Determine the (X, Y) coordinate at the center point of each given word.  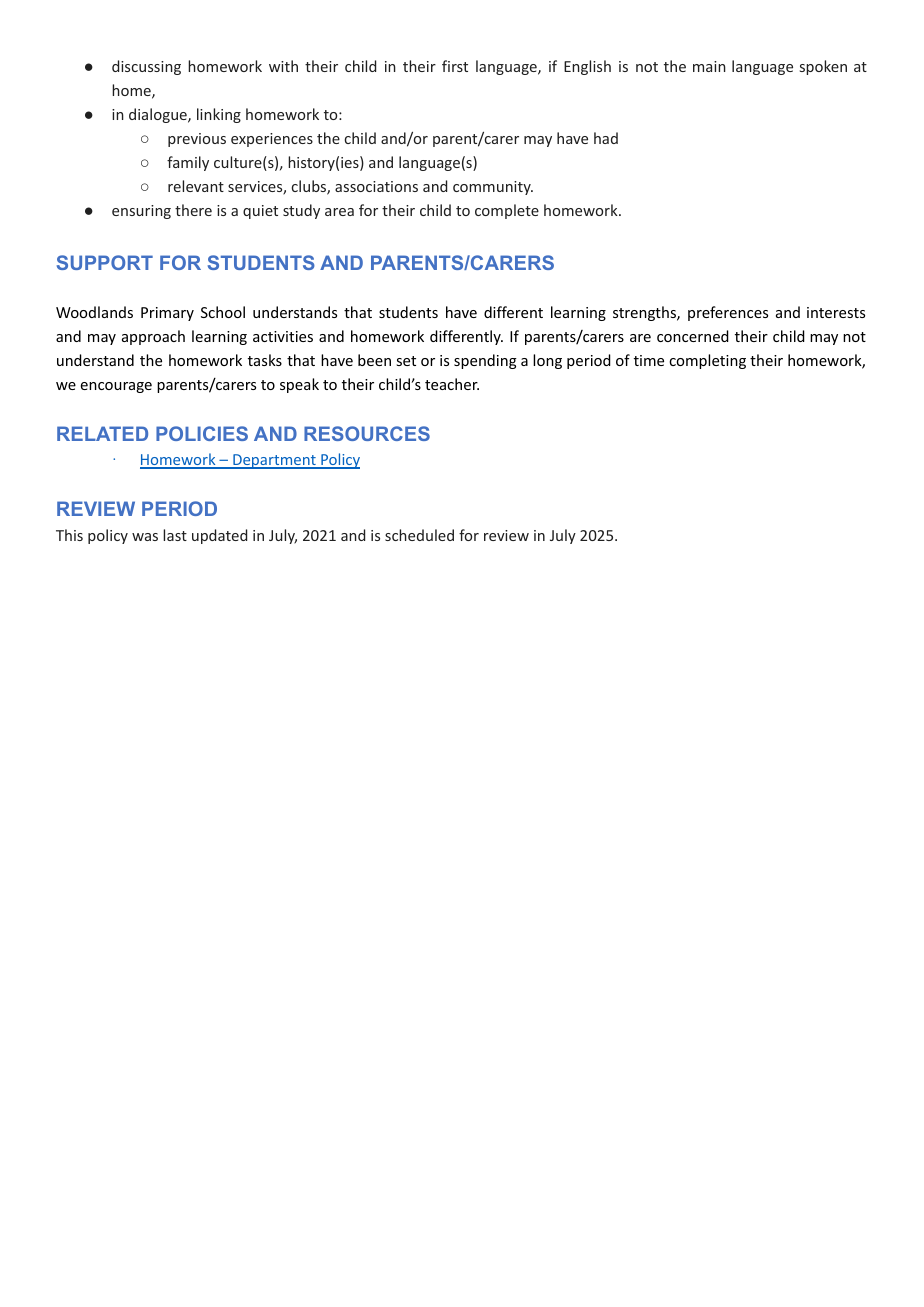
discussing (146, 67)
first (455, 66)
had (606, 138)
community (493, 188)
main (709, 66)
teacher (452, 384)
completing (707, 361)
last (175, 535)
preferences (728, 313)
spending (485, 361)
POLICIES (202, 433)
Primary (167, 314)
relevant (196, 186)
